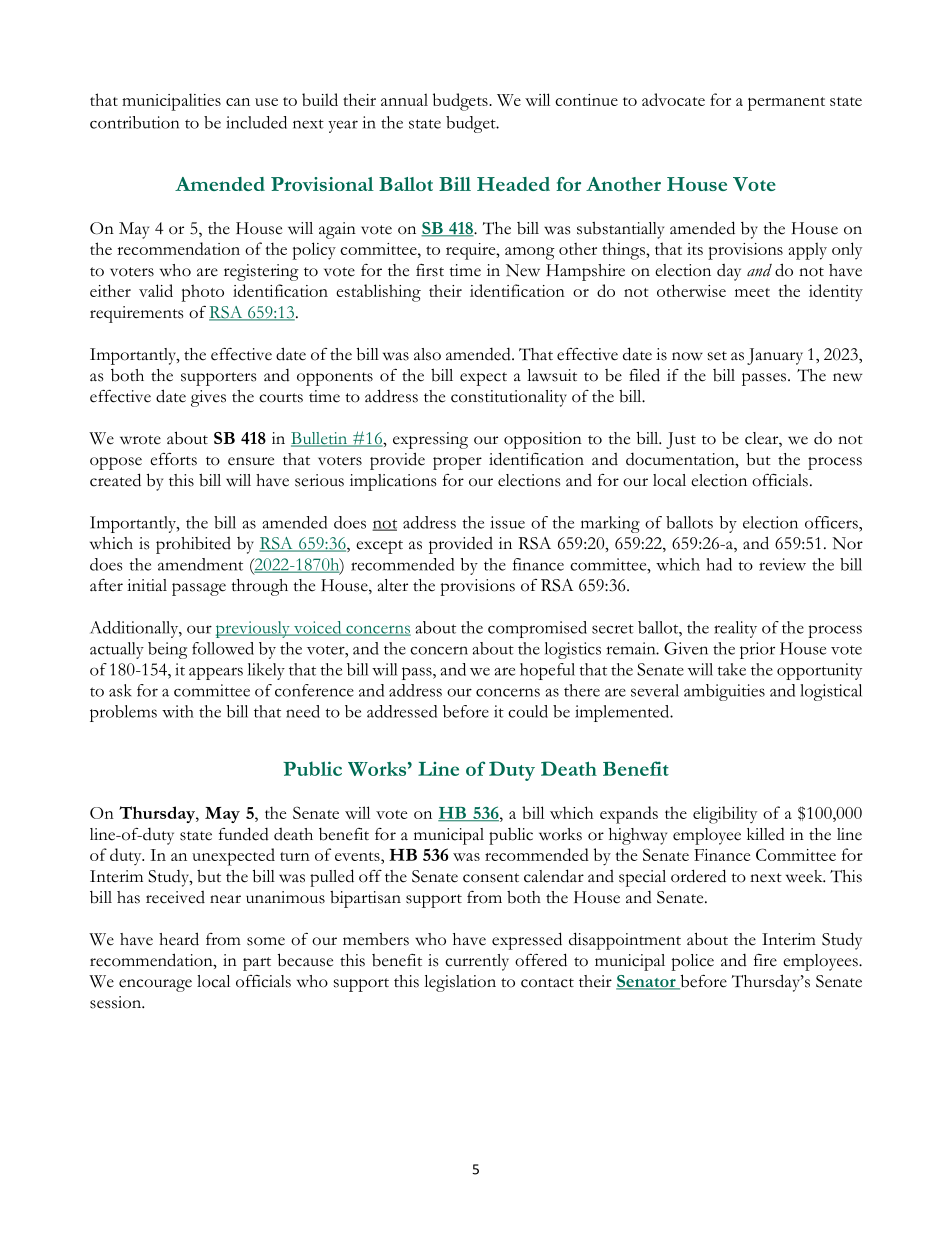  I want to click on could, so click(528, 711).
